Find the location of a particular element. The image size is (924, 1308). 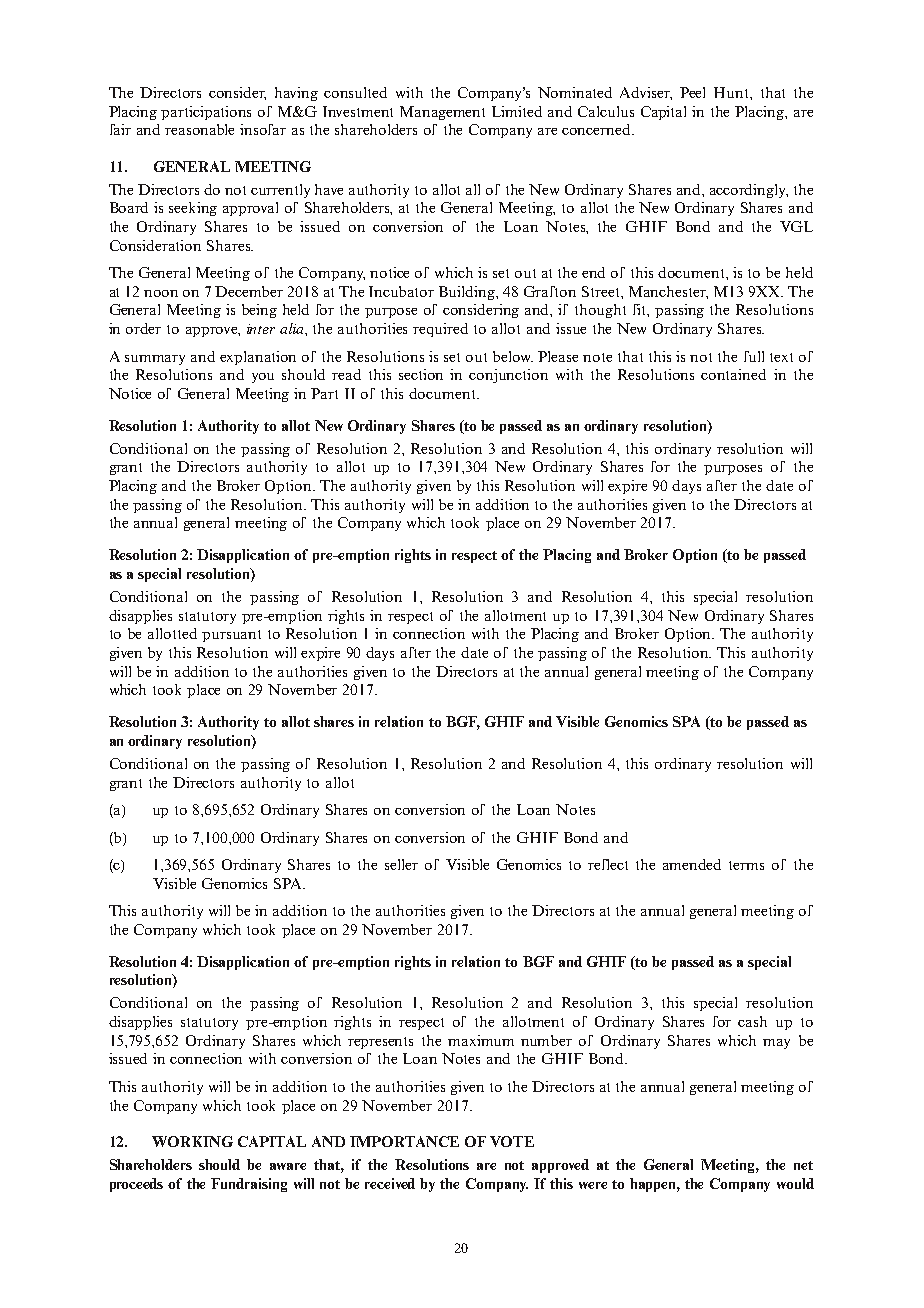

VOTE is located at coordinates (512, 1141).
